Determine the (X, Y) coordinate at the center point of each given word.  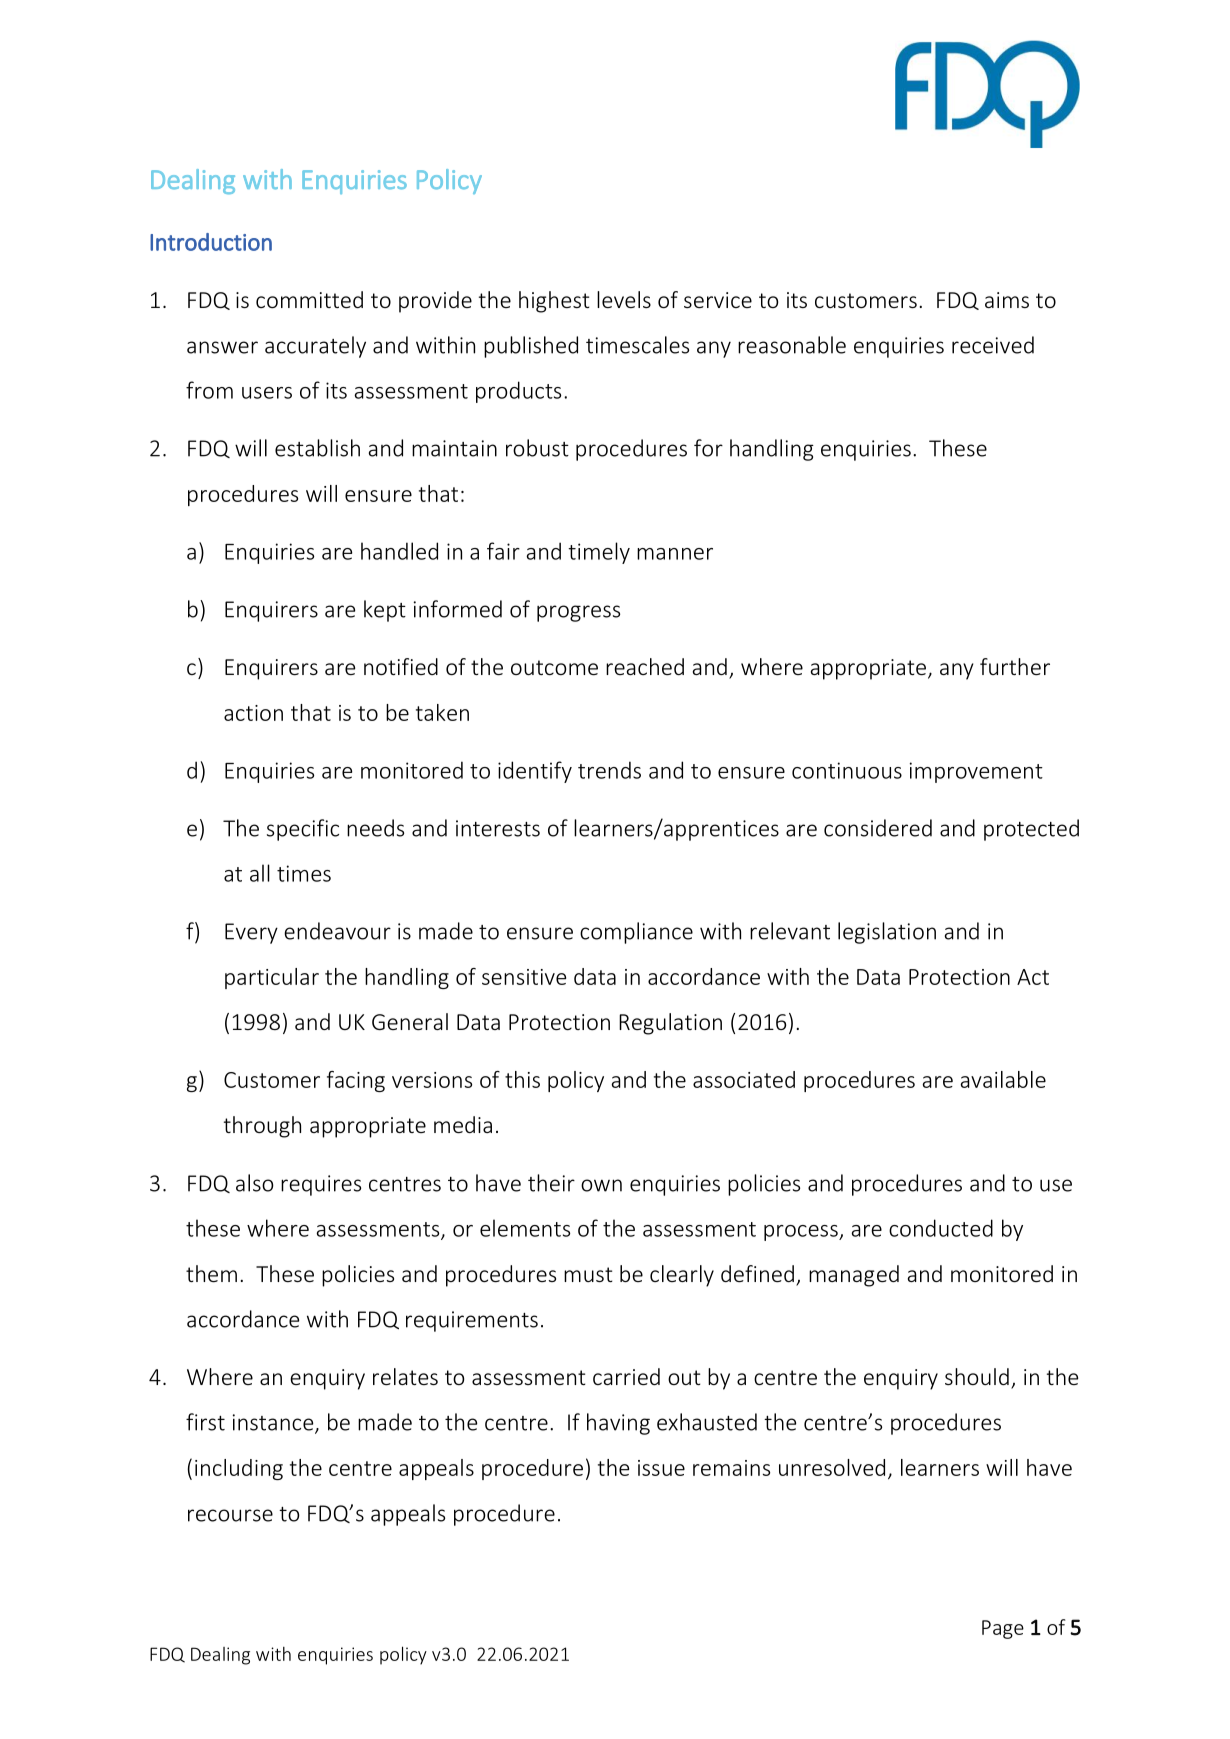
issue (661, 1468)
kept (385, 611)
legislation (887, 933)
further (1015, 666)
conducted (941, 1228)
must (588, 1274)
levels (624, 299)
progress (578, 613)
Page (1003, 1629)
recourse (230, 1515)
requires (321, 1185)
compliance (636, 933)
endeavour (337, 931)
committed (309, 299)
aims (1007, 300)
